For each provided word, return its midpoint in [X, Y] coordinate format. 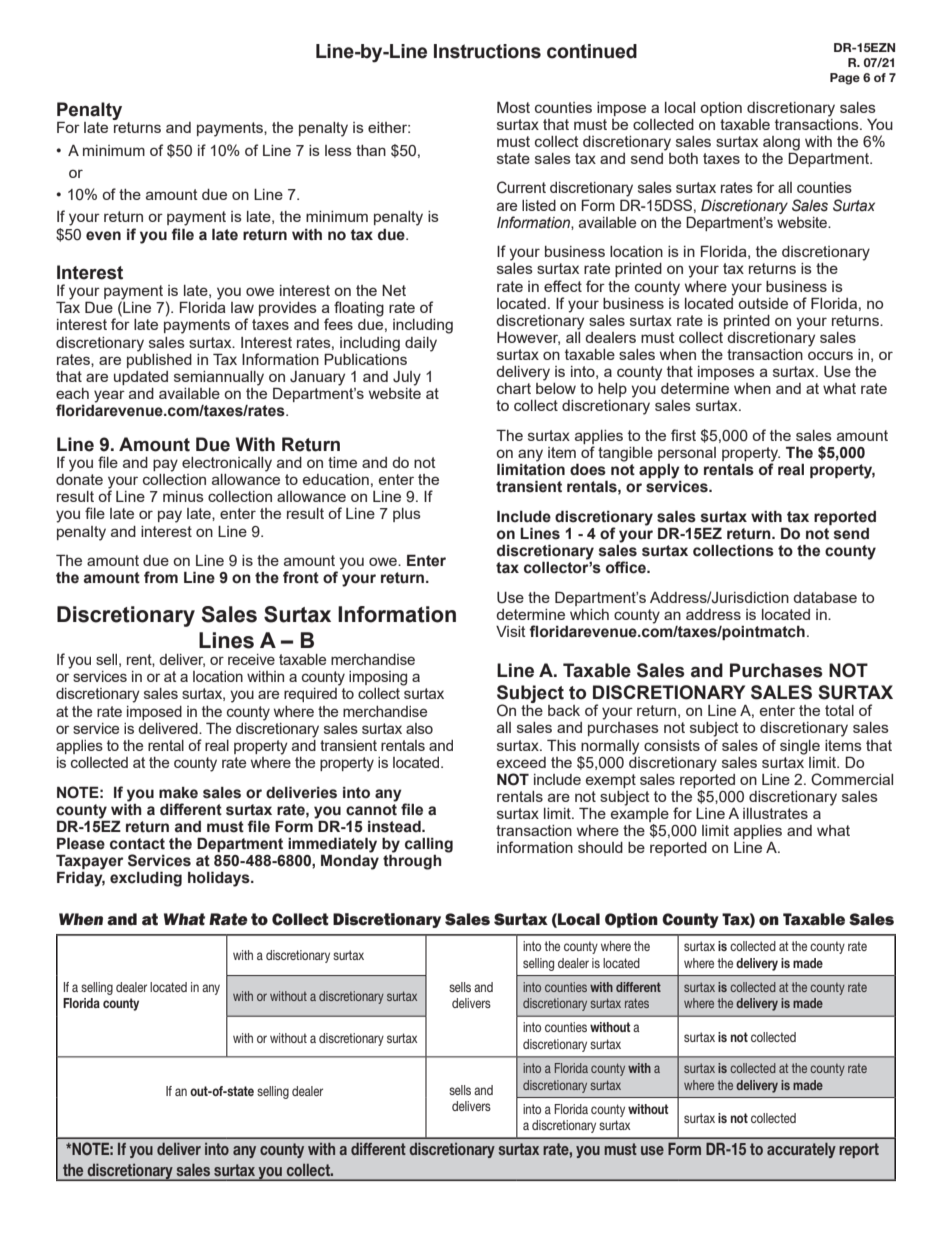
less [338, 150]
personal [687, 454]
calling [429, 845]
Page [845, 79]
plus [407, 515]
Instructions [487, 51]
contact [137, 844]
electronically [227, 464]
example [640, 815]
